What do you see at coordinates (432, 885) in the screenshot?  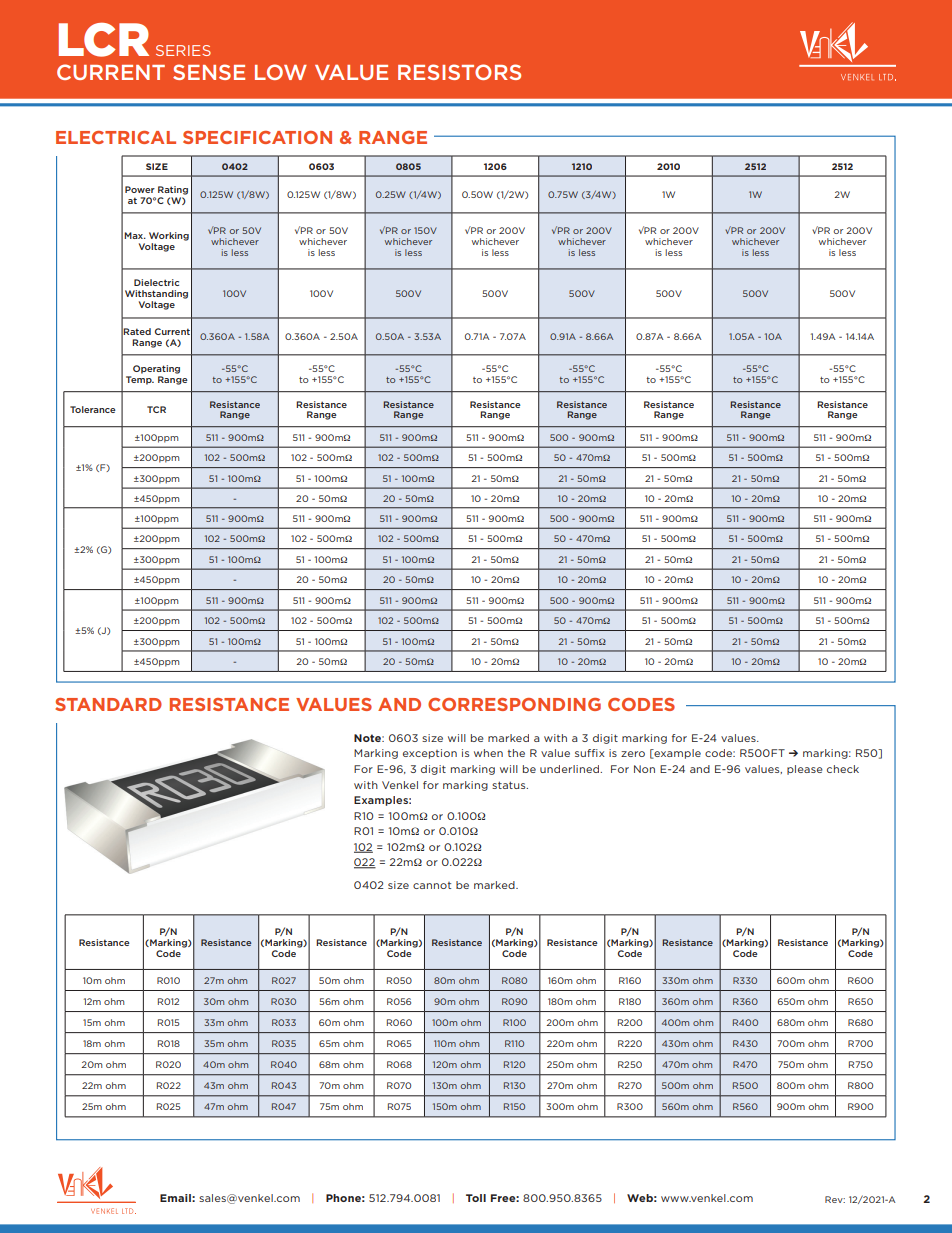 I see `cannot` at bounding box center [432, 885].
